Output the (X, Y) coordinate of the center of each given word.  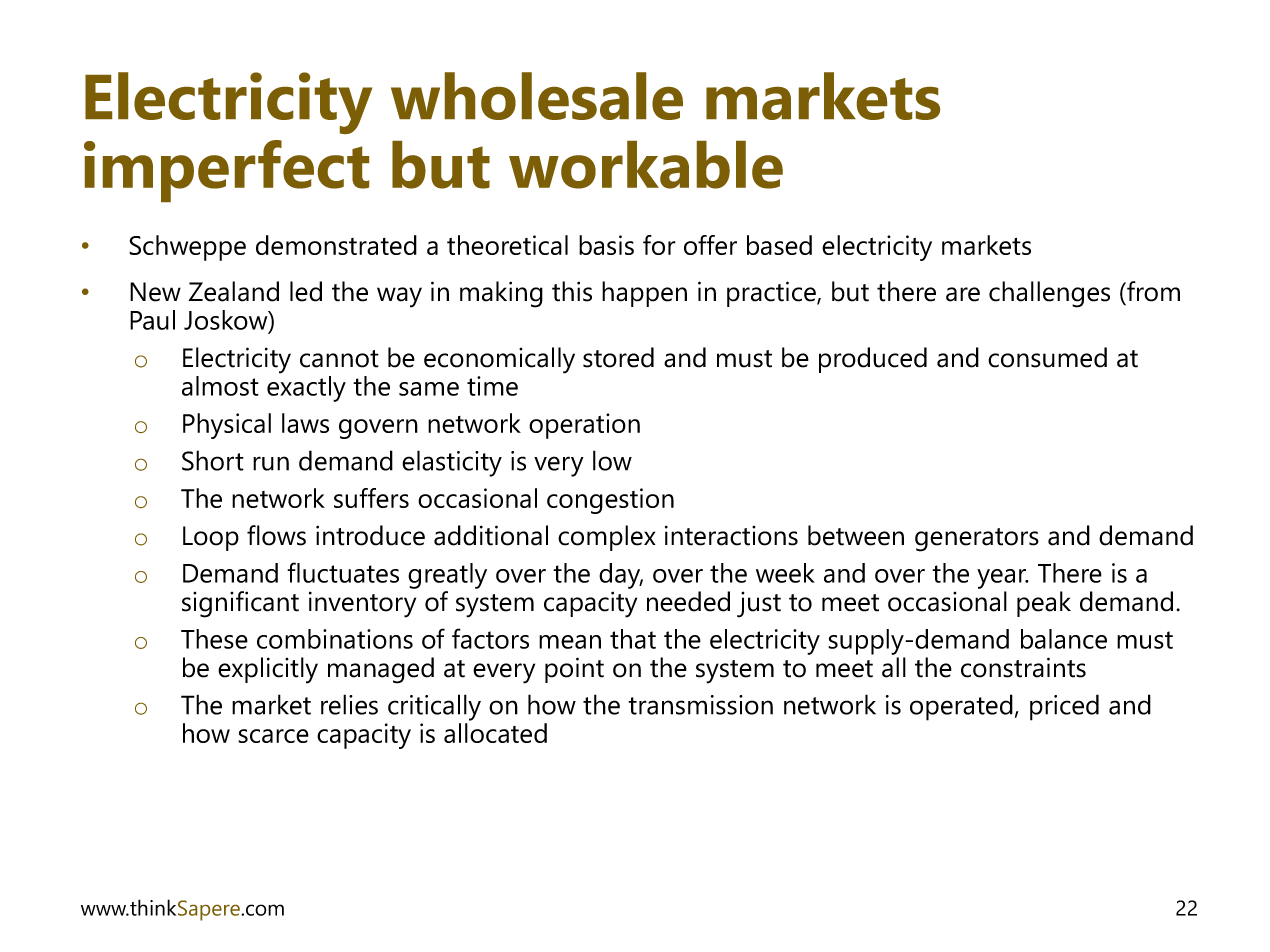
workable (646, 165)
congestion (610, 501)
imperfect (226, 171)
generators (977, 540)
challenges (1049, 294)
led (306, 291)
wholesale (537, 96)
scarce (273, 736)
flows (276, 535)
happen (644, 294)
